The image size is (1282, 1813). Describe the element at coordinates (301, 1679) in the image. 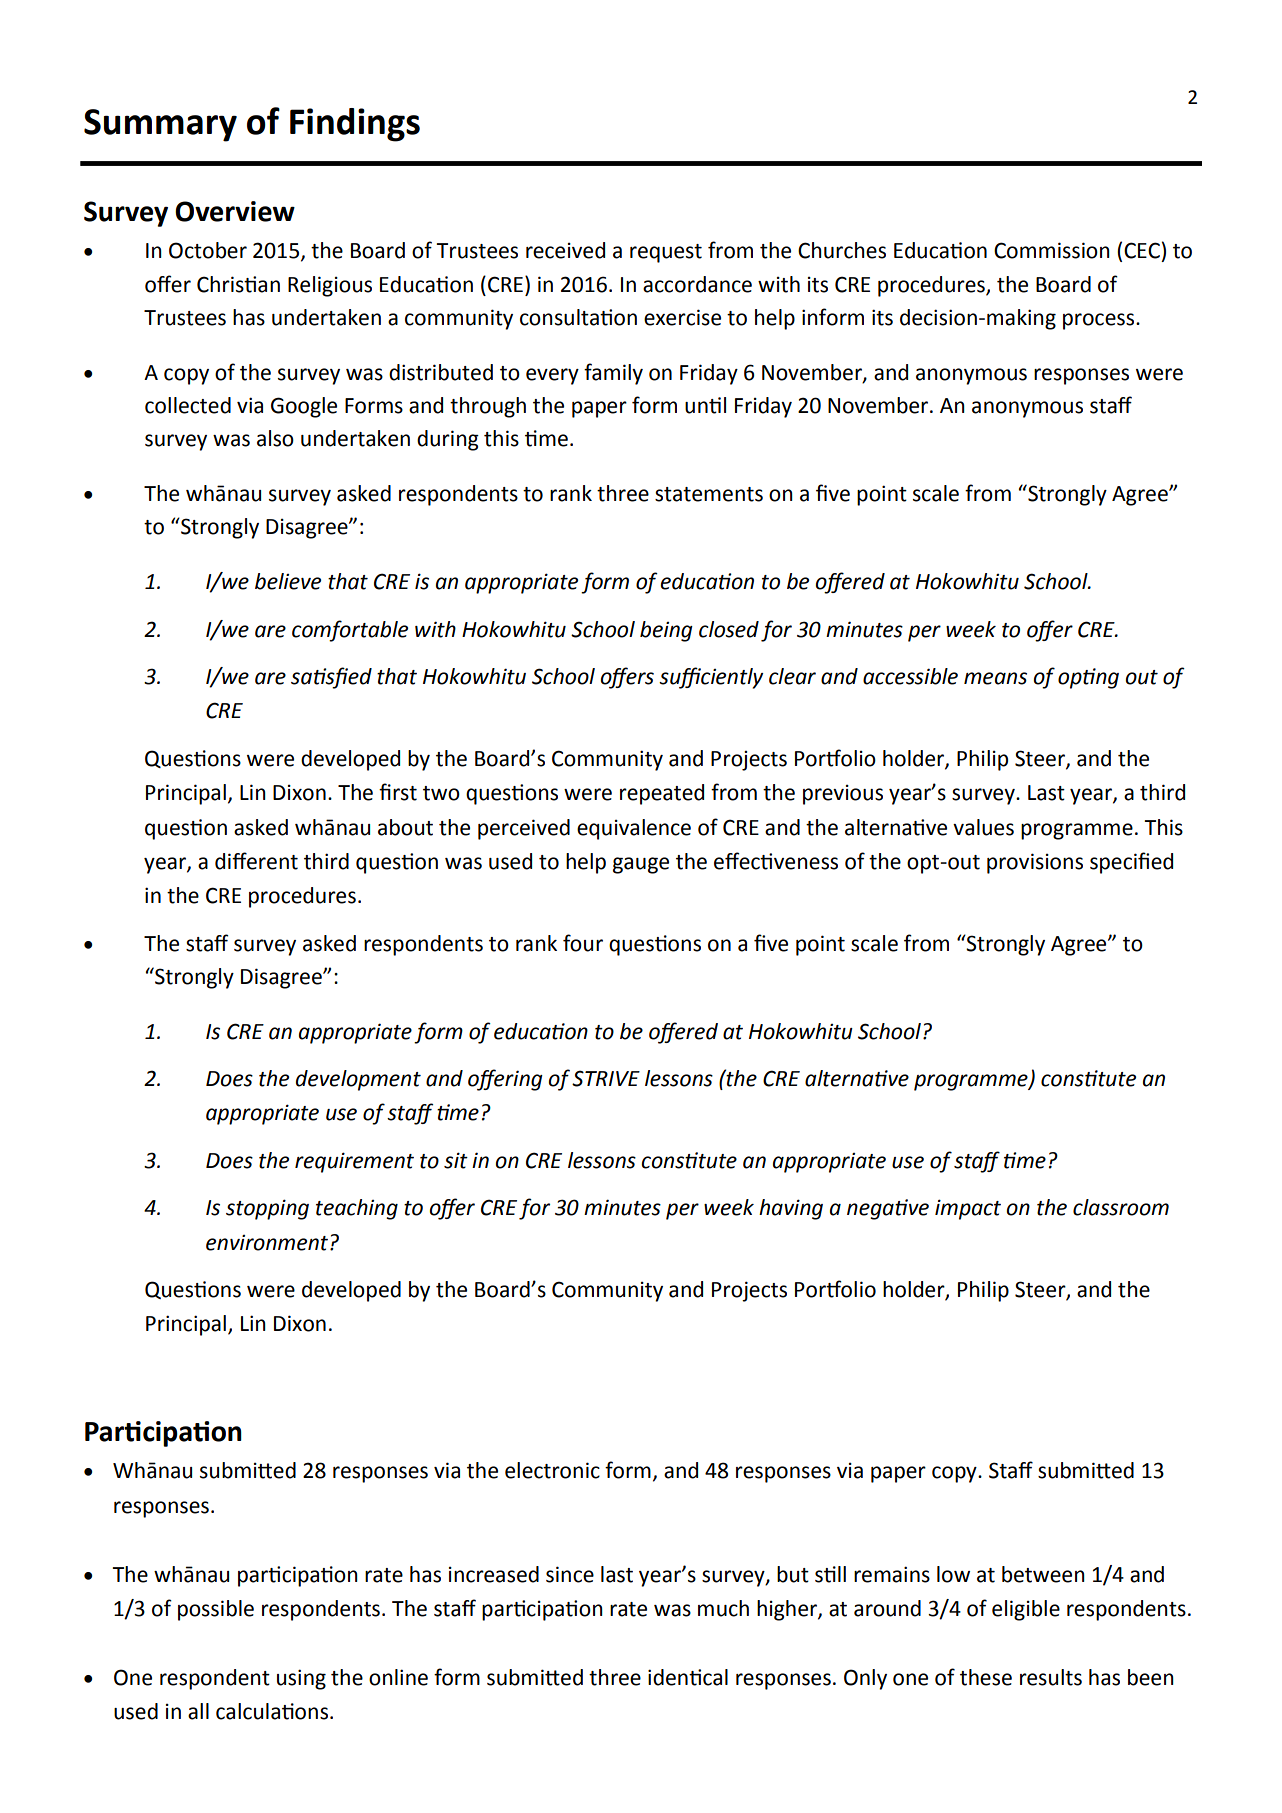

I see `using` at that location.
